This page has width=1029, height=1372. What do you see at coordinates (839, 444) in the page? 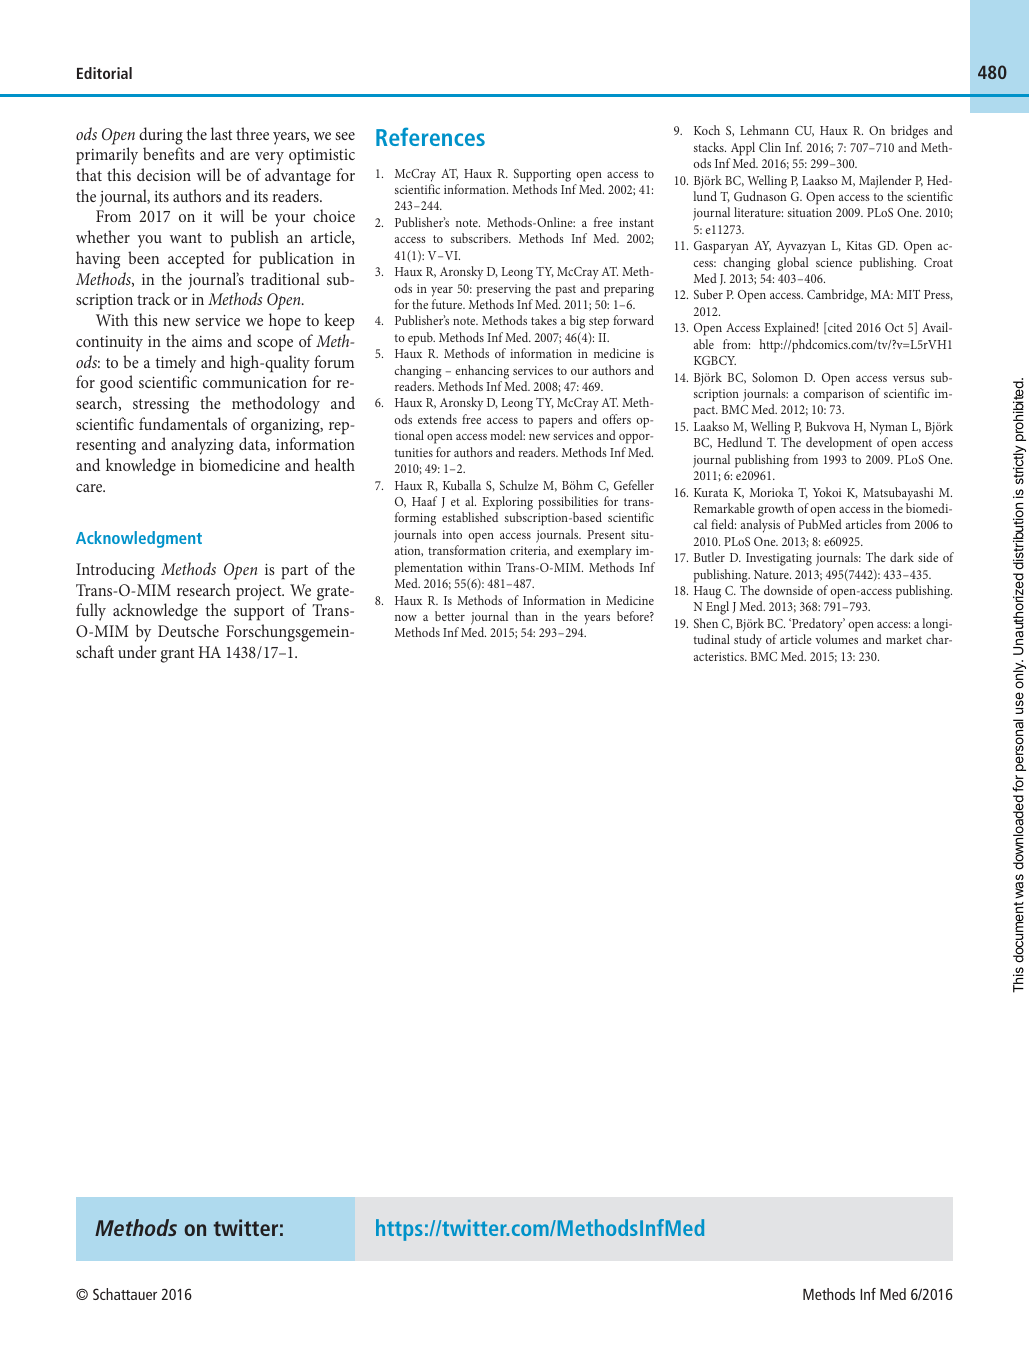
I see `development` at bounding box center [839, 444].
